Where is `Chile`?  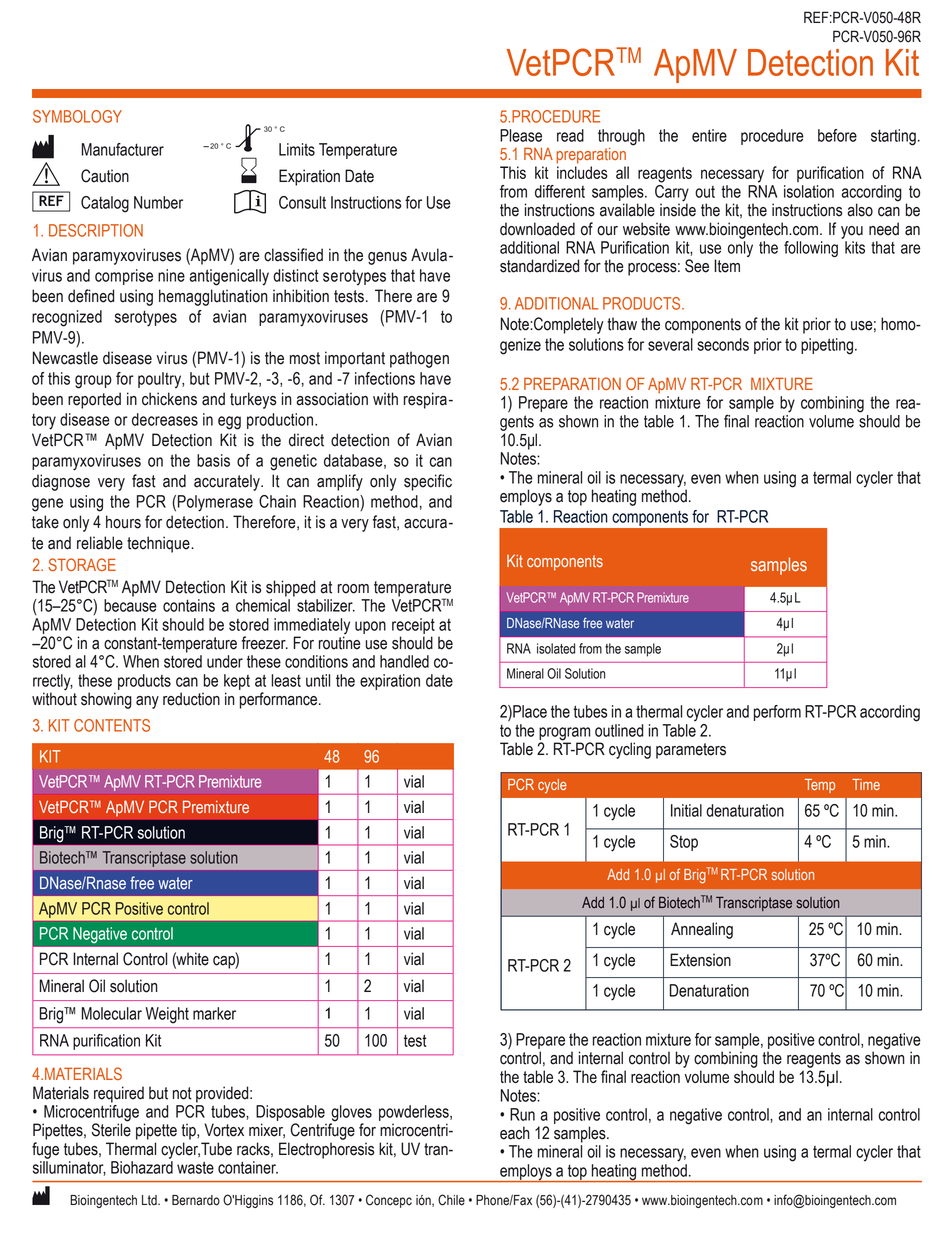
Chile is located at coordinates (451, 1200).
